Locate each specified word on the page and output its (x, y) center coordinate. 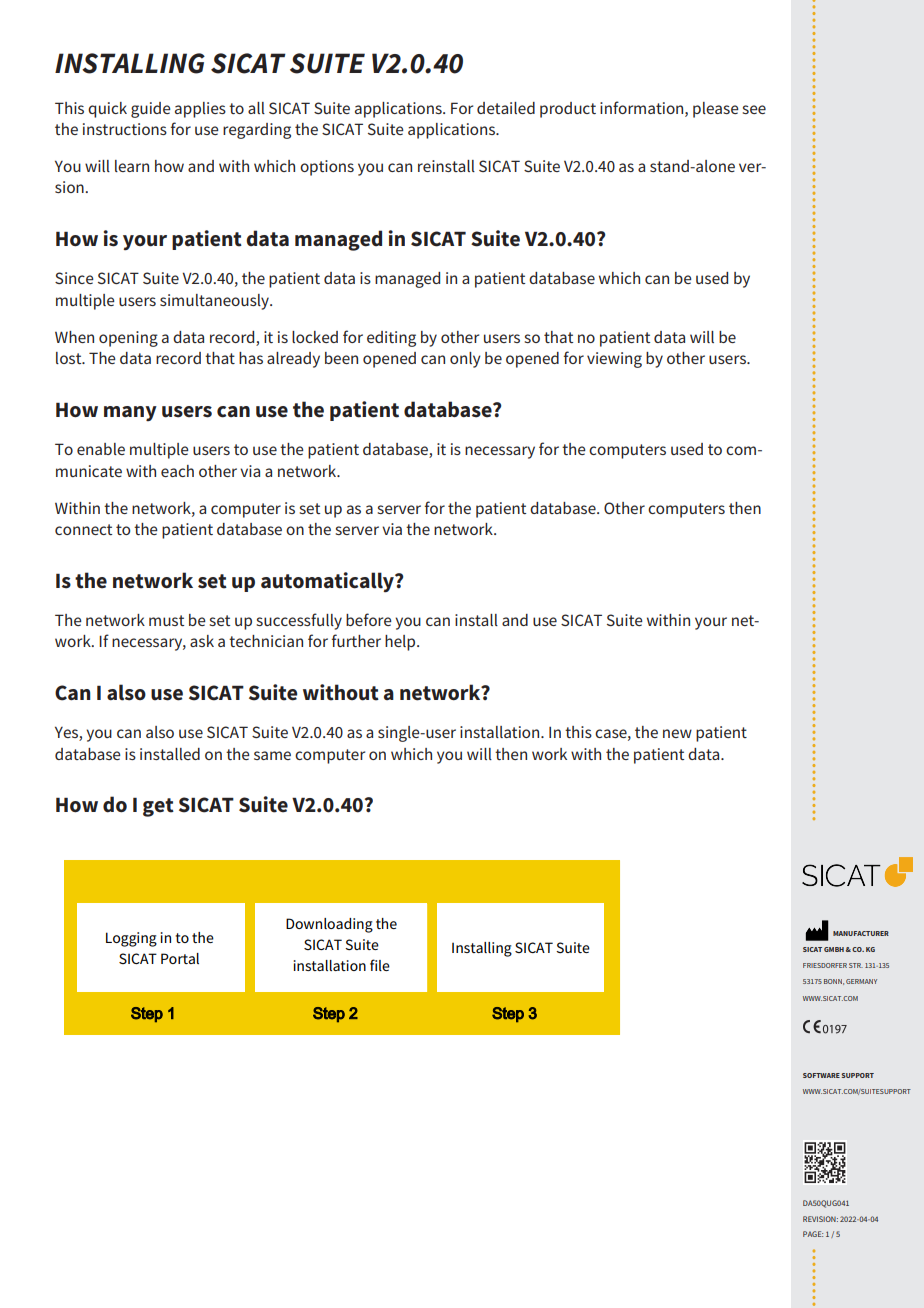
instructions (125, 129)
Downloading (329, 925)
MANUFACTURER (861, 933)
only (465, 360)
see (754, 109)
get (158, 807)
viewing (614, 360)
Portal (180, 958)
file (380, 965)
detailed (506, 108)
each (177, 471)
